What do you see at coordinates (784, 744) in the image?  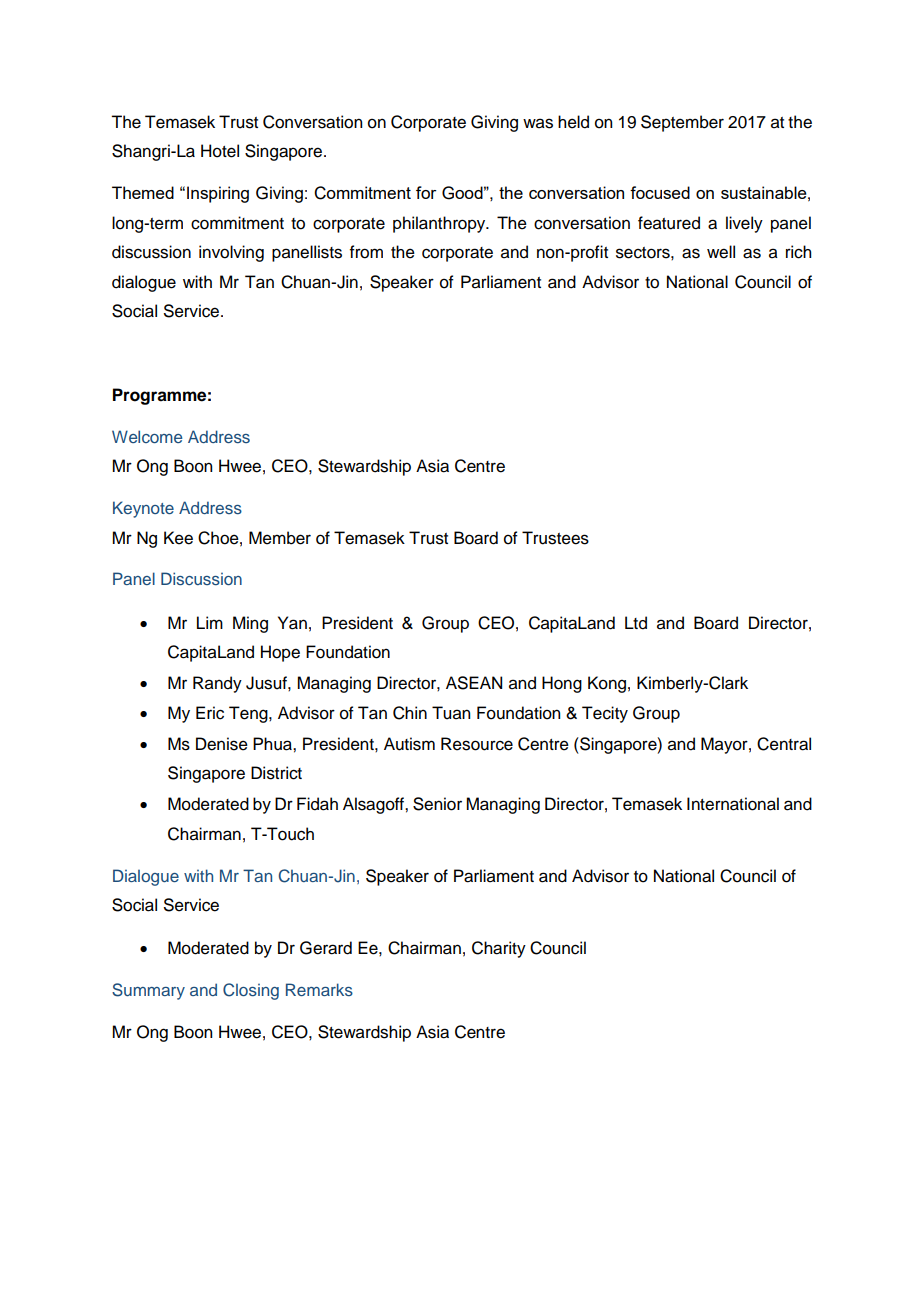 I see `Central` at bounding box center [784, 744].
